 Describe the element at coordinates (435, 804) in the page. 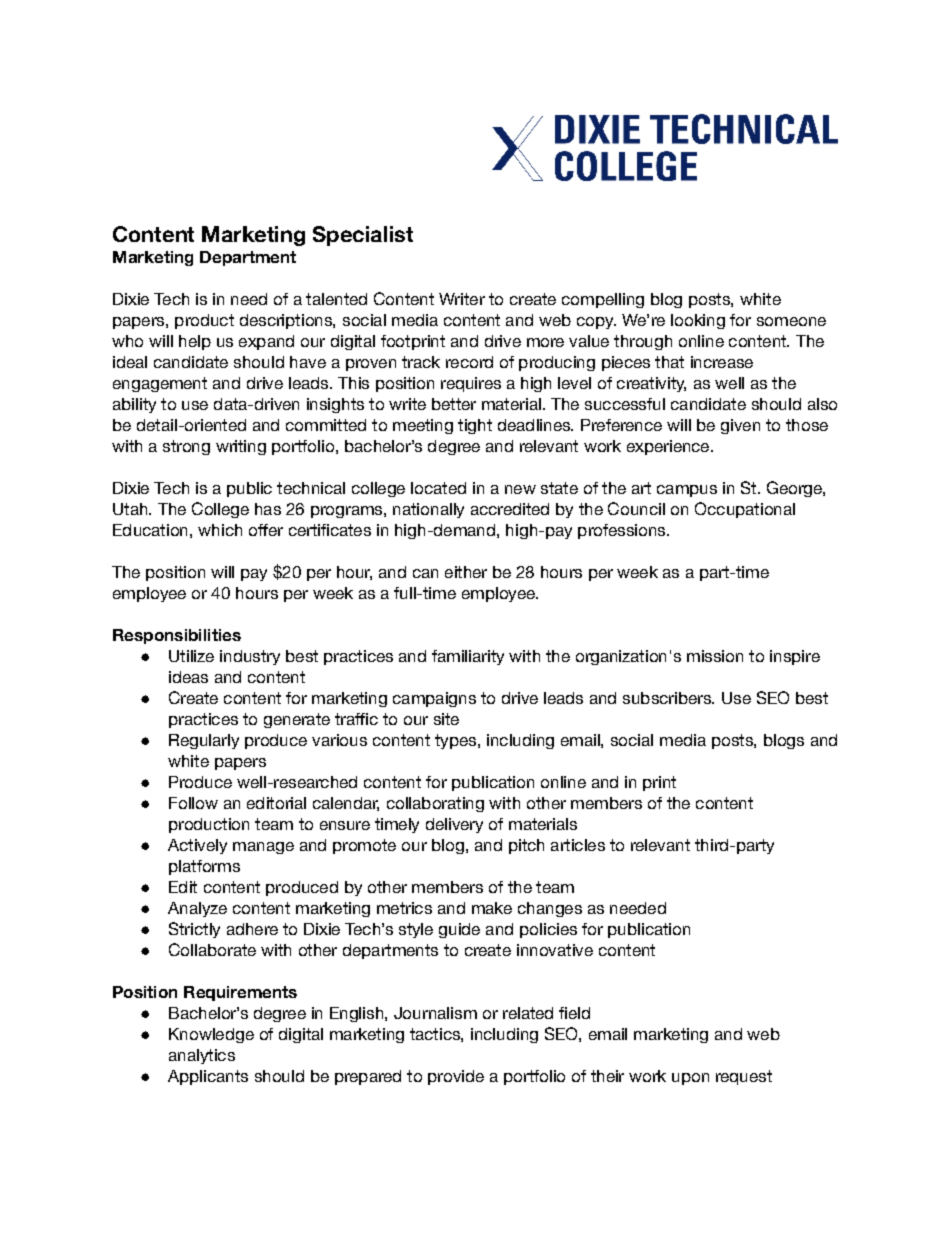

I see `collaborating` at that location.
